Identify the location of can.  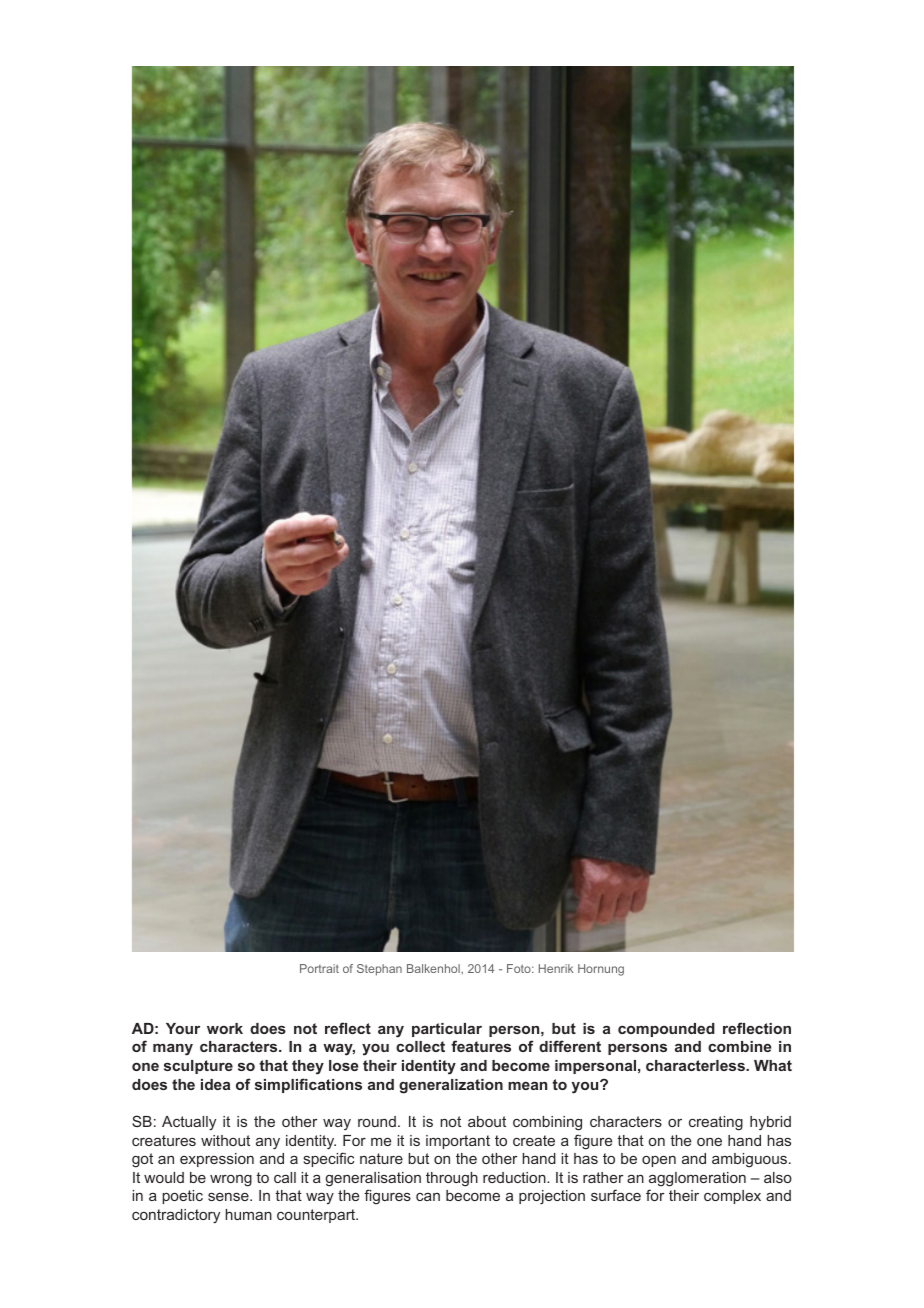
(428, 1197).
